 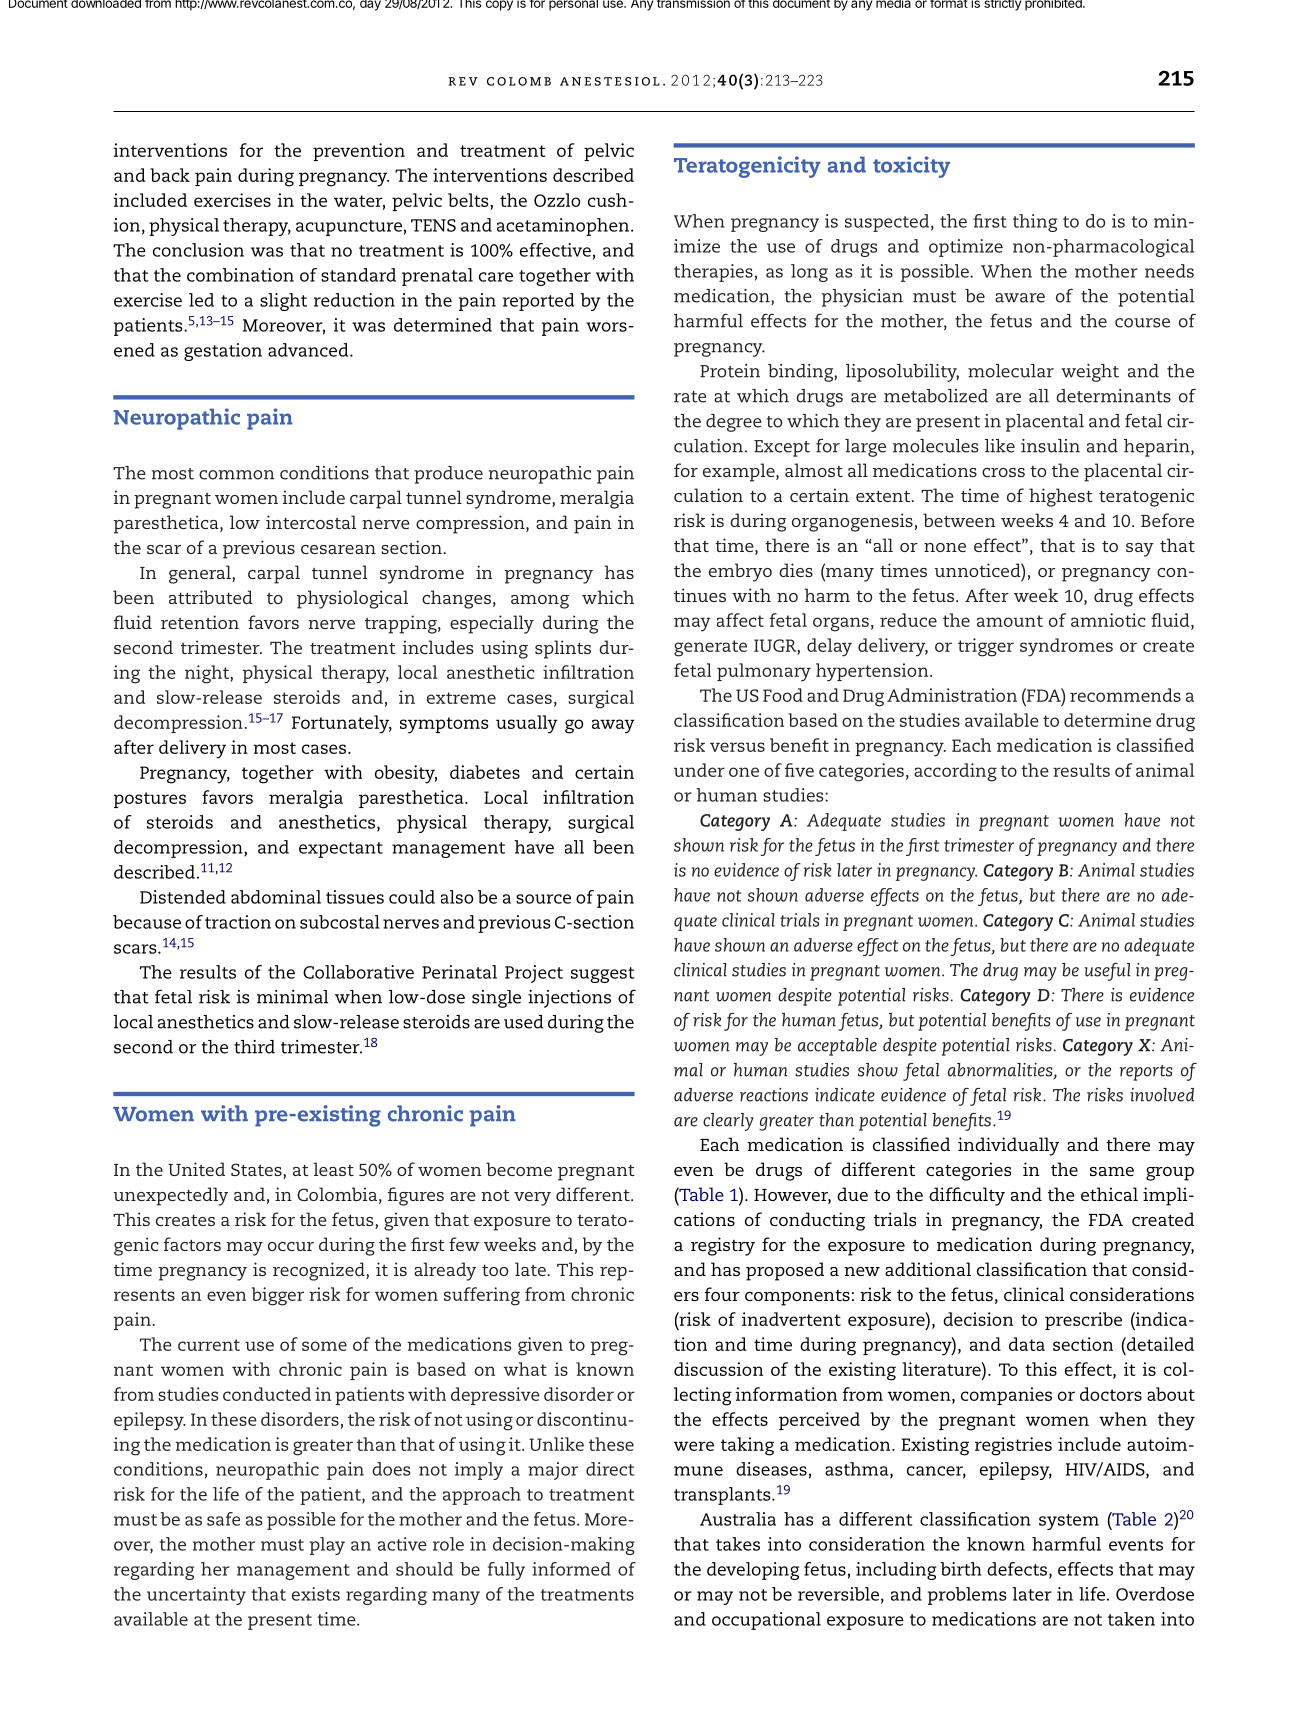 What do you see at coordinates (223, 1519) in the screenshot?
I see `safe` at bounding box center [223, 1519].
